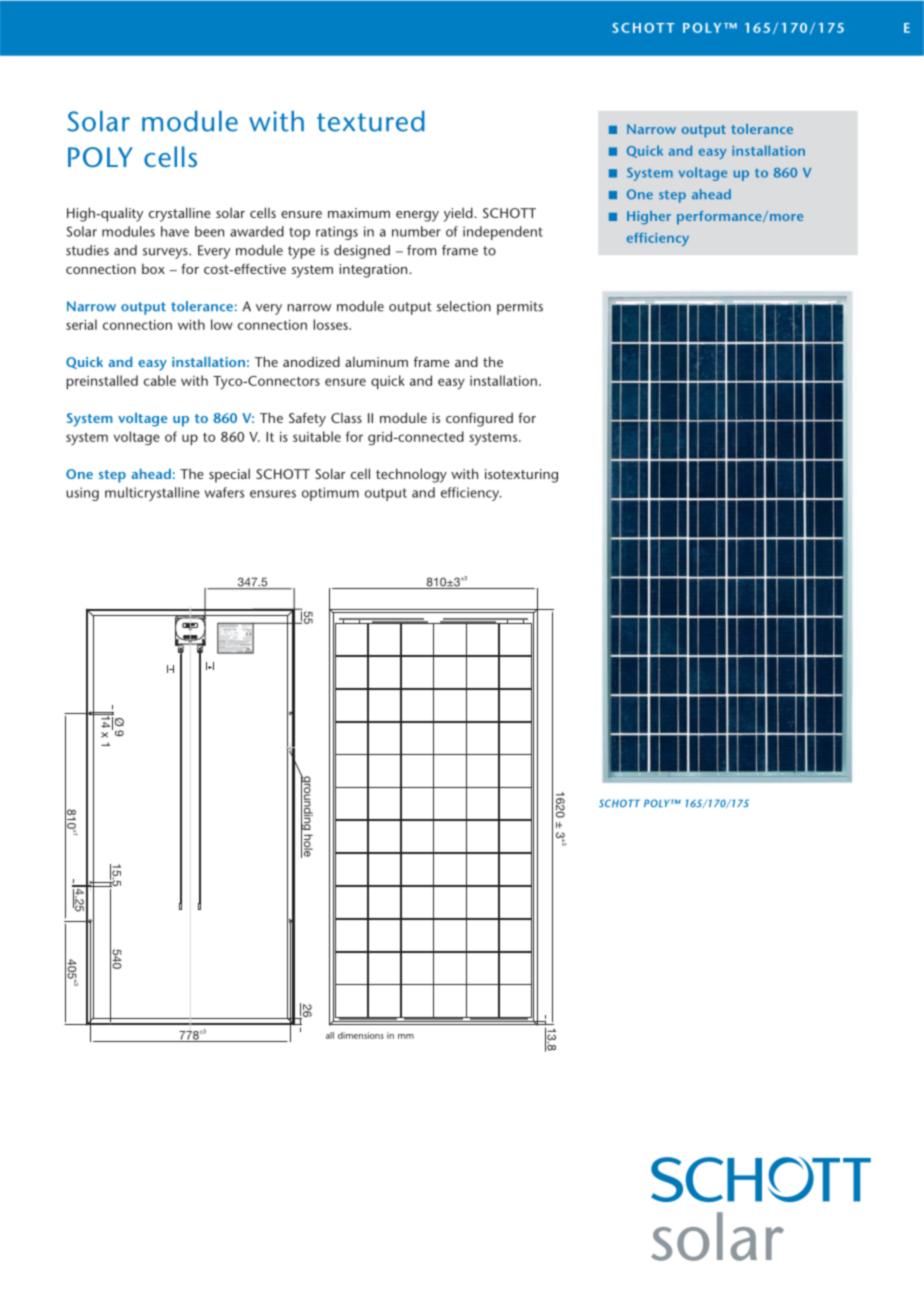 This page has height=1308, width=924. I want to click on technology, so click(411, 475).
